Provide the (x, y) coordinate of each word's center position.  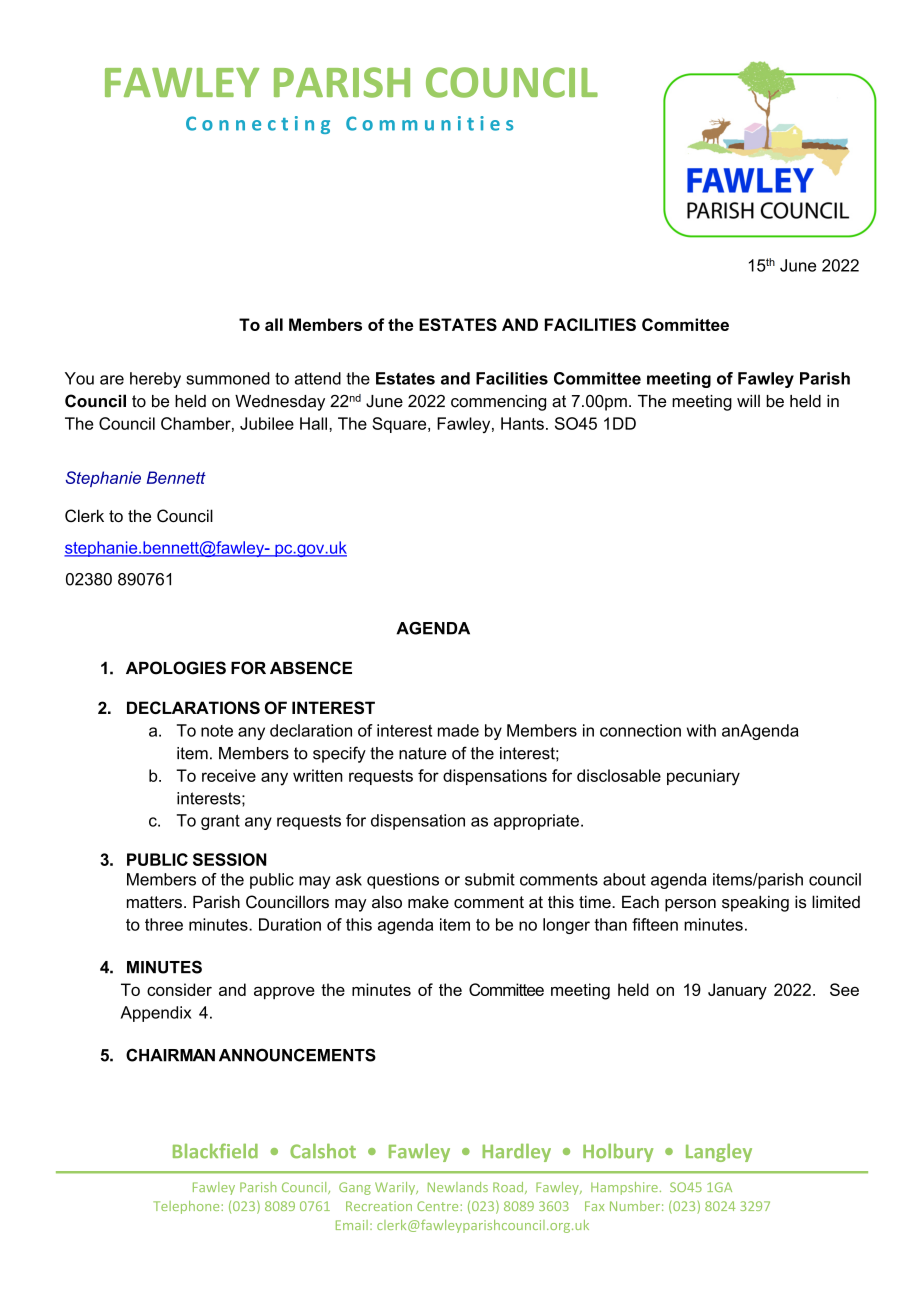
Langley (719, 1153)
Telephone (187, 1207)
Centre (439, 1206)
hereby (155, 380)
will (748, 400)
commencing (498, 403)
